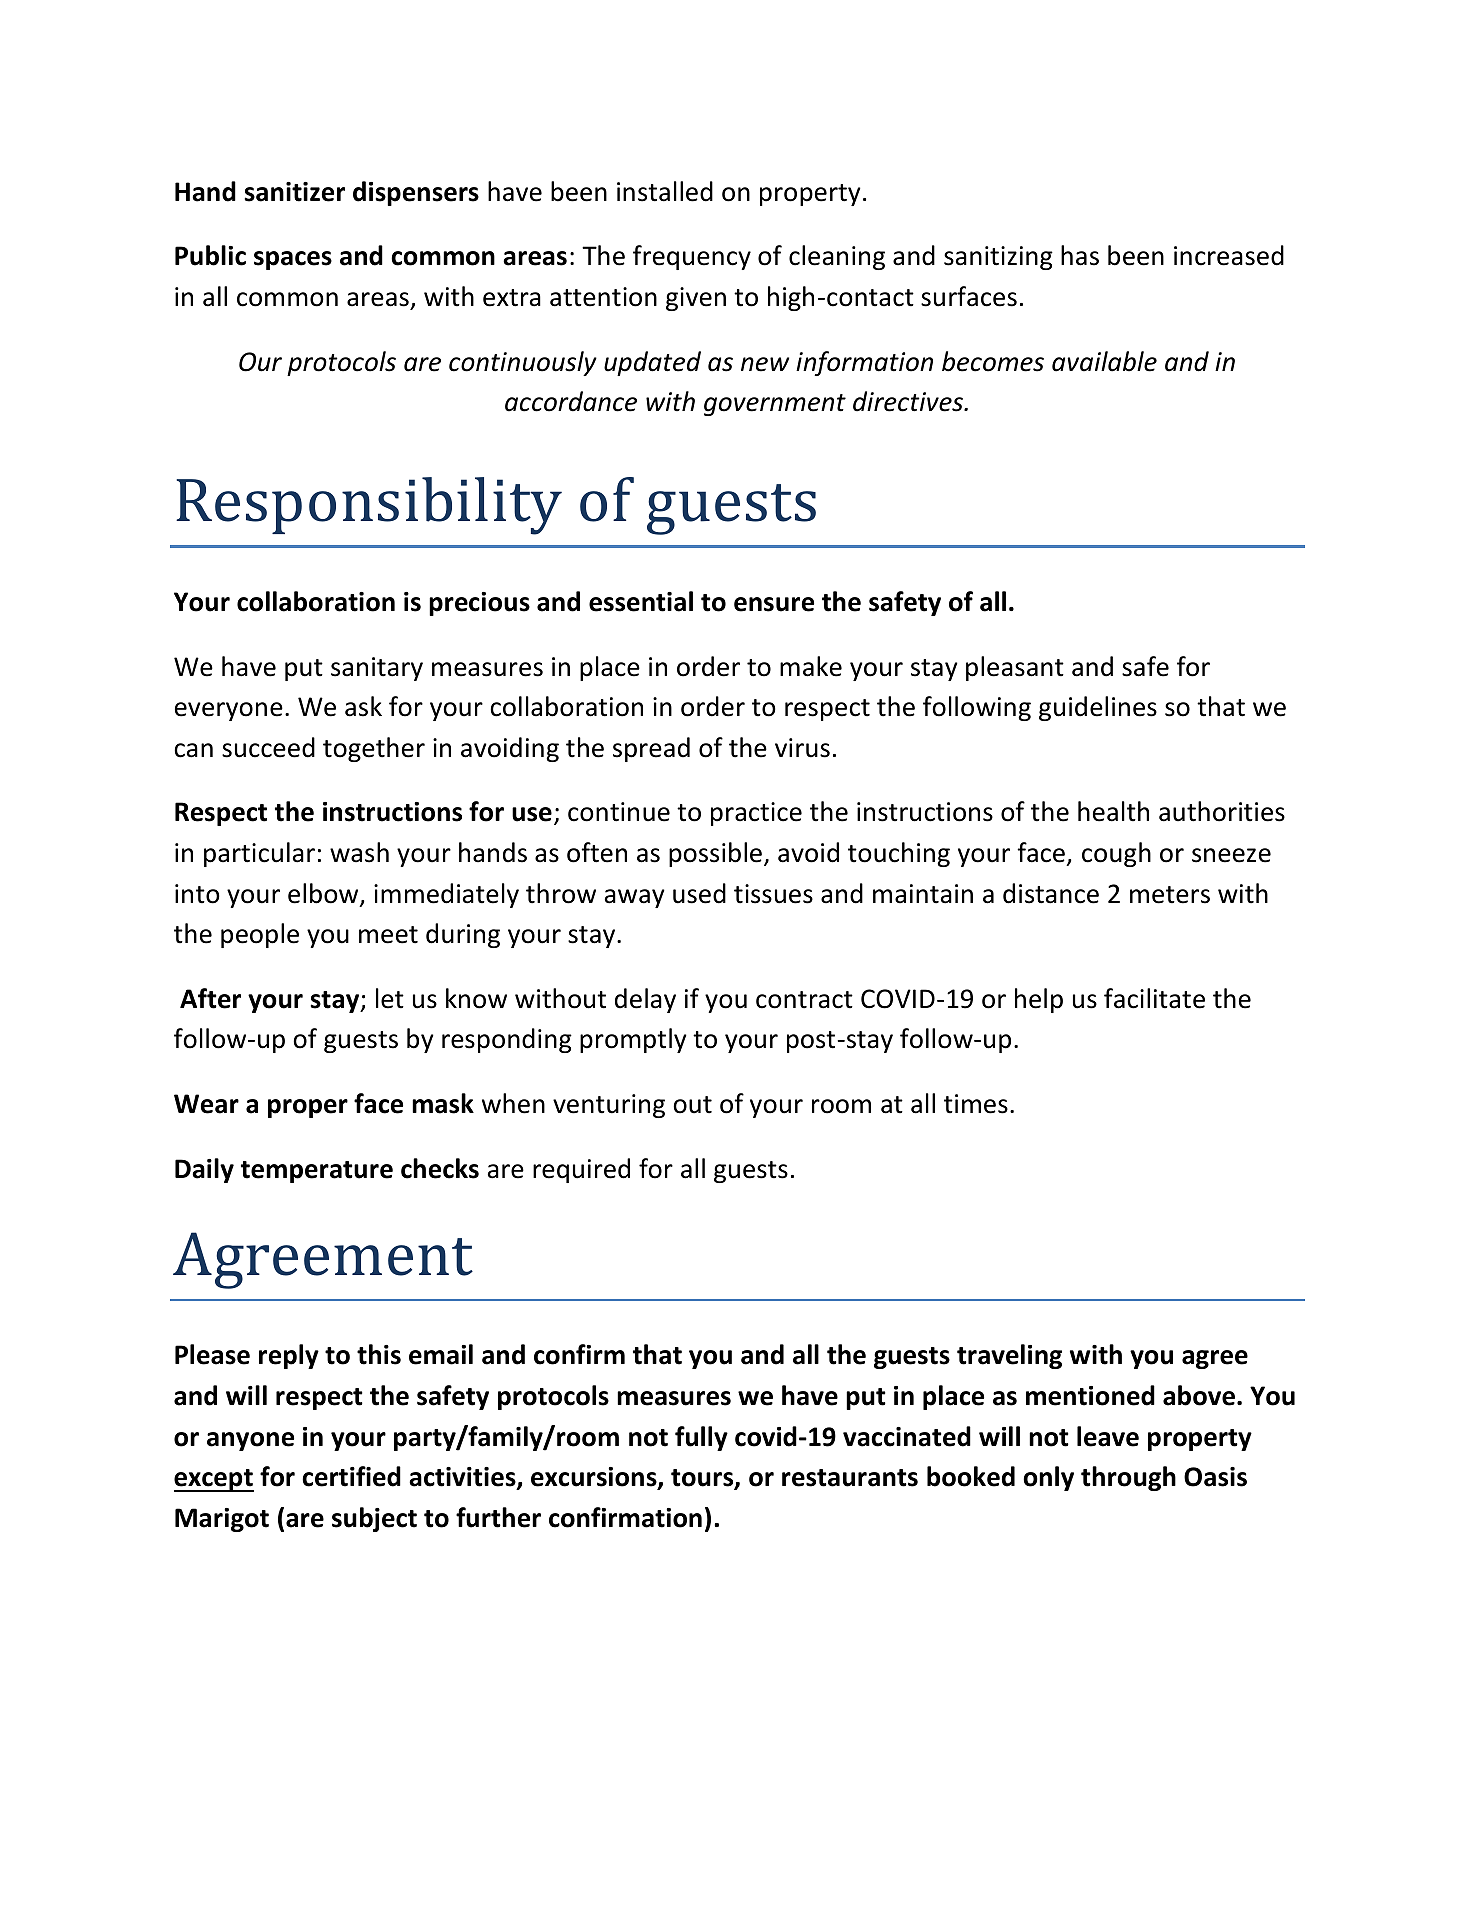  What do you see at coordinates (1116, 854) in the screenshot?
I see `cough` at bounding box center [1116, 854].
